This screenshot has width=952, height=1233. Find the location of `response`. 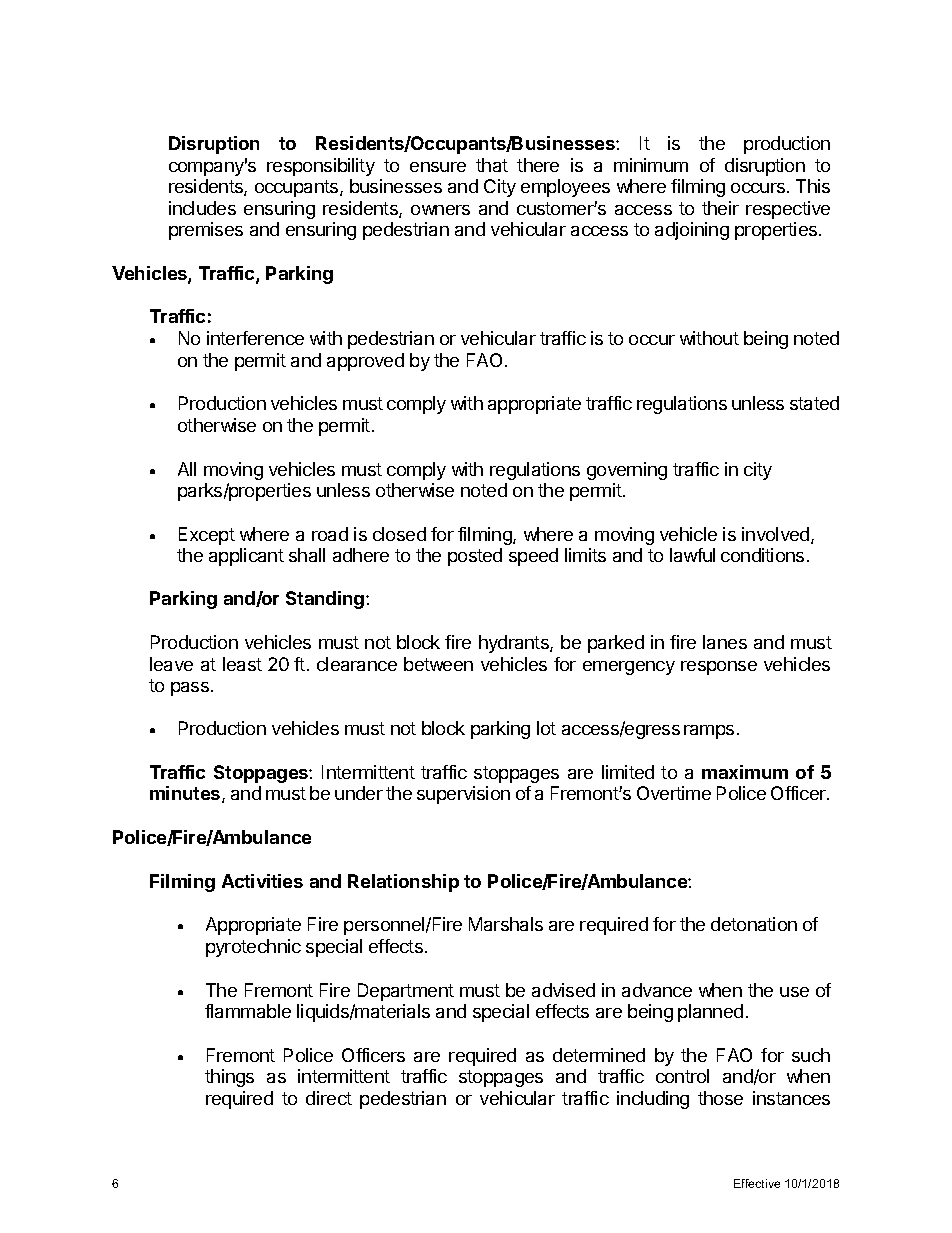

response is located at coordinates (719, 668).
